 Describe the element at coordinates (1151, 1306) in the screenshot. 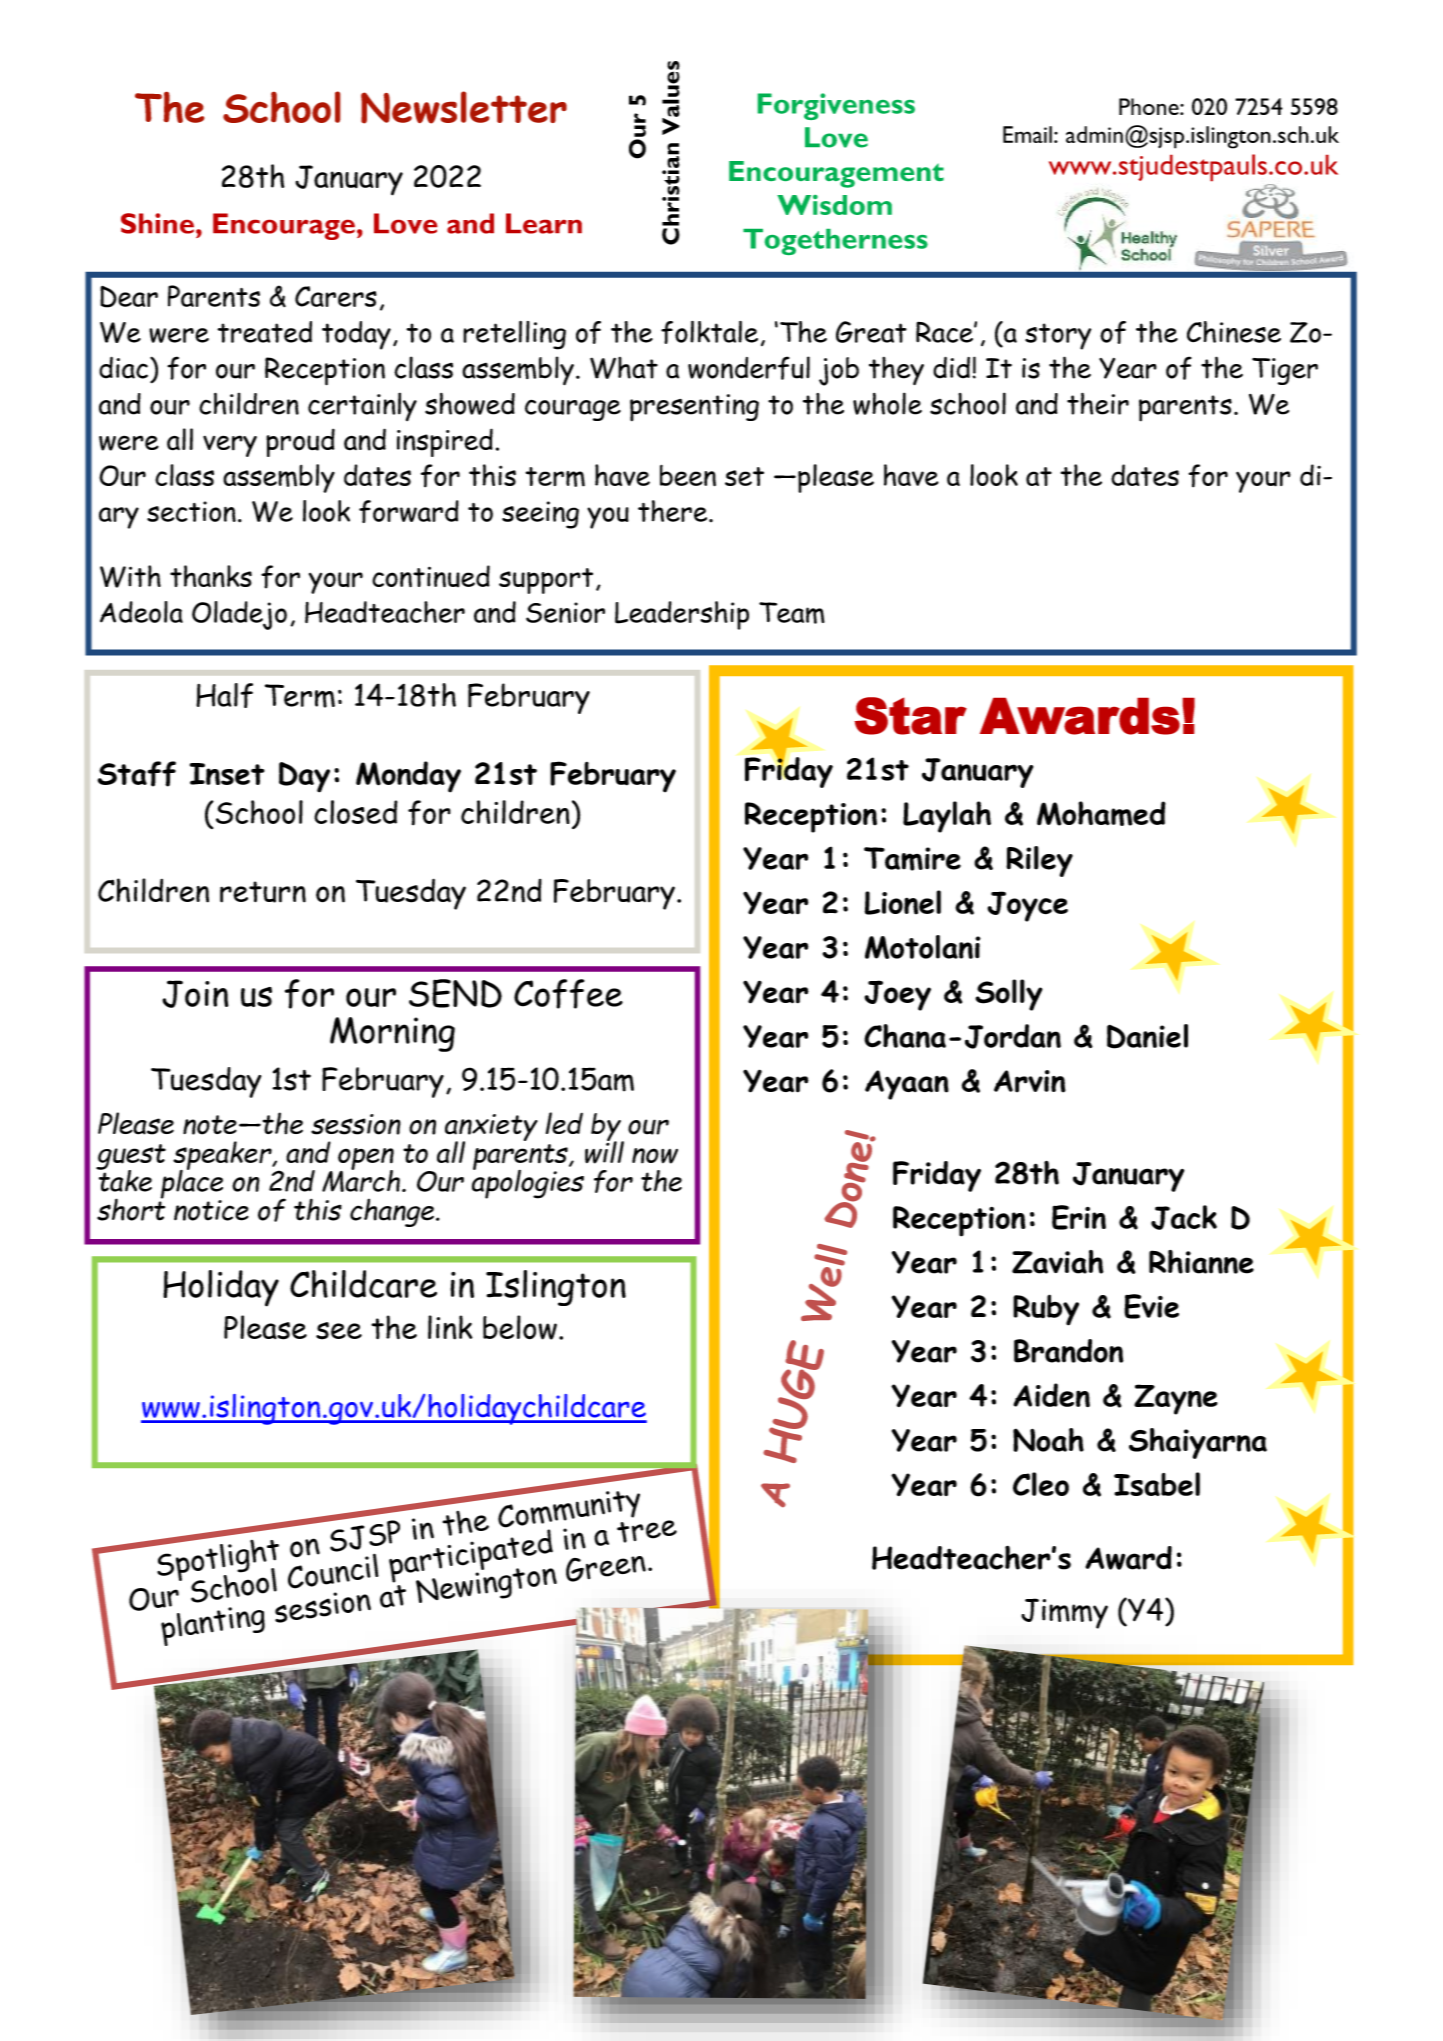

I see `Evie` at that location.
